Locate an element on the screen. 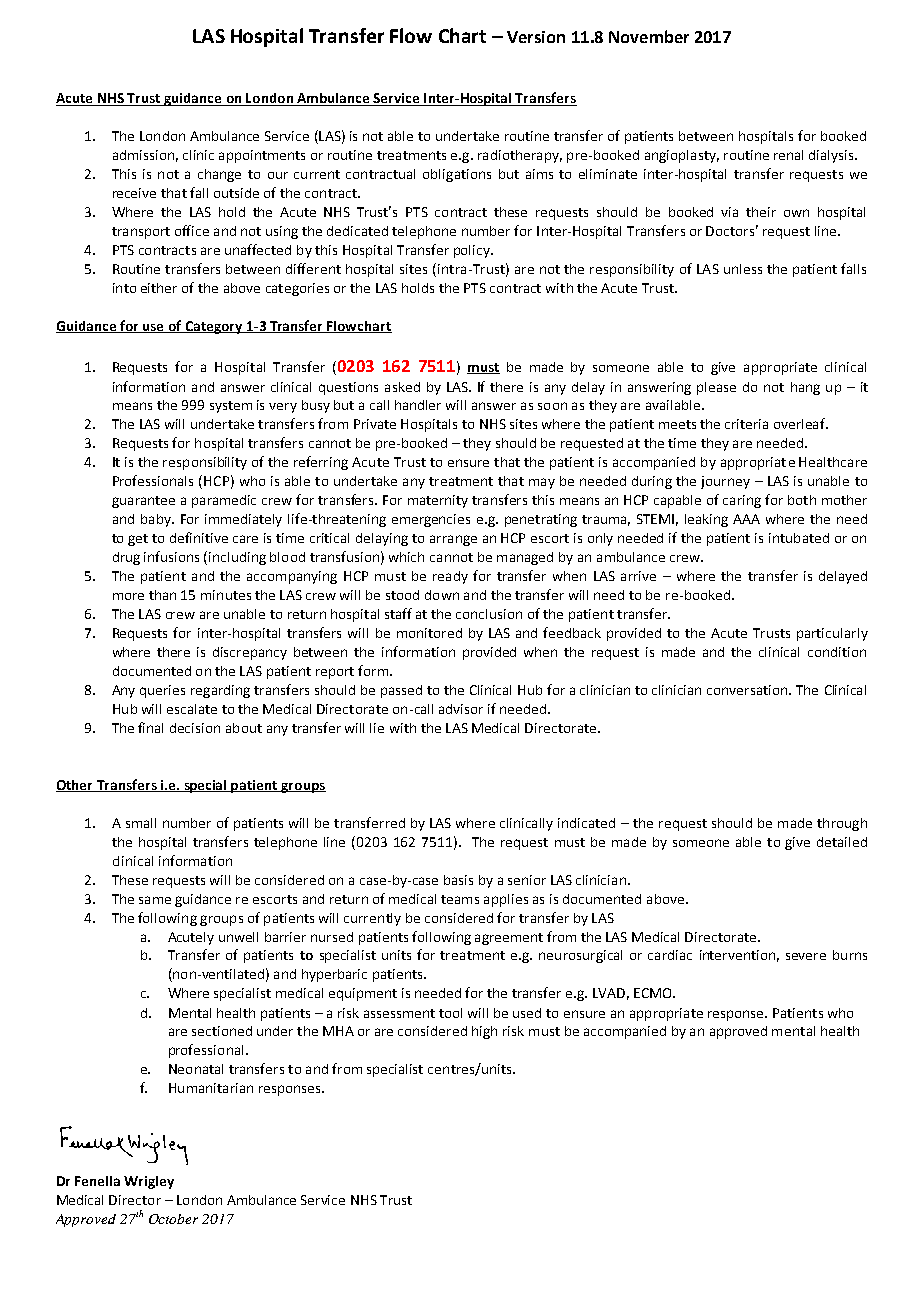 The image size is (924, 1308). unwell is located at coordinates (238, 937).
